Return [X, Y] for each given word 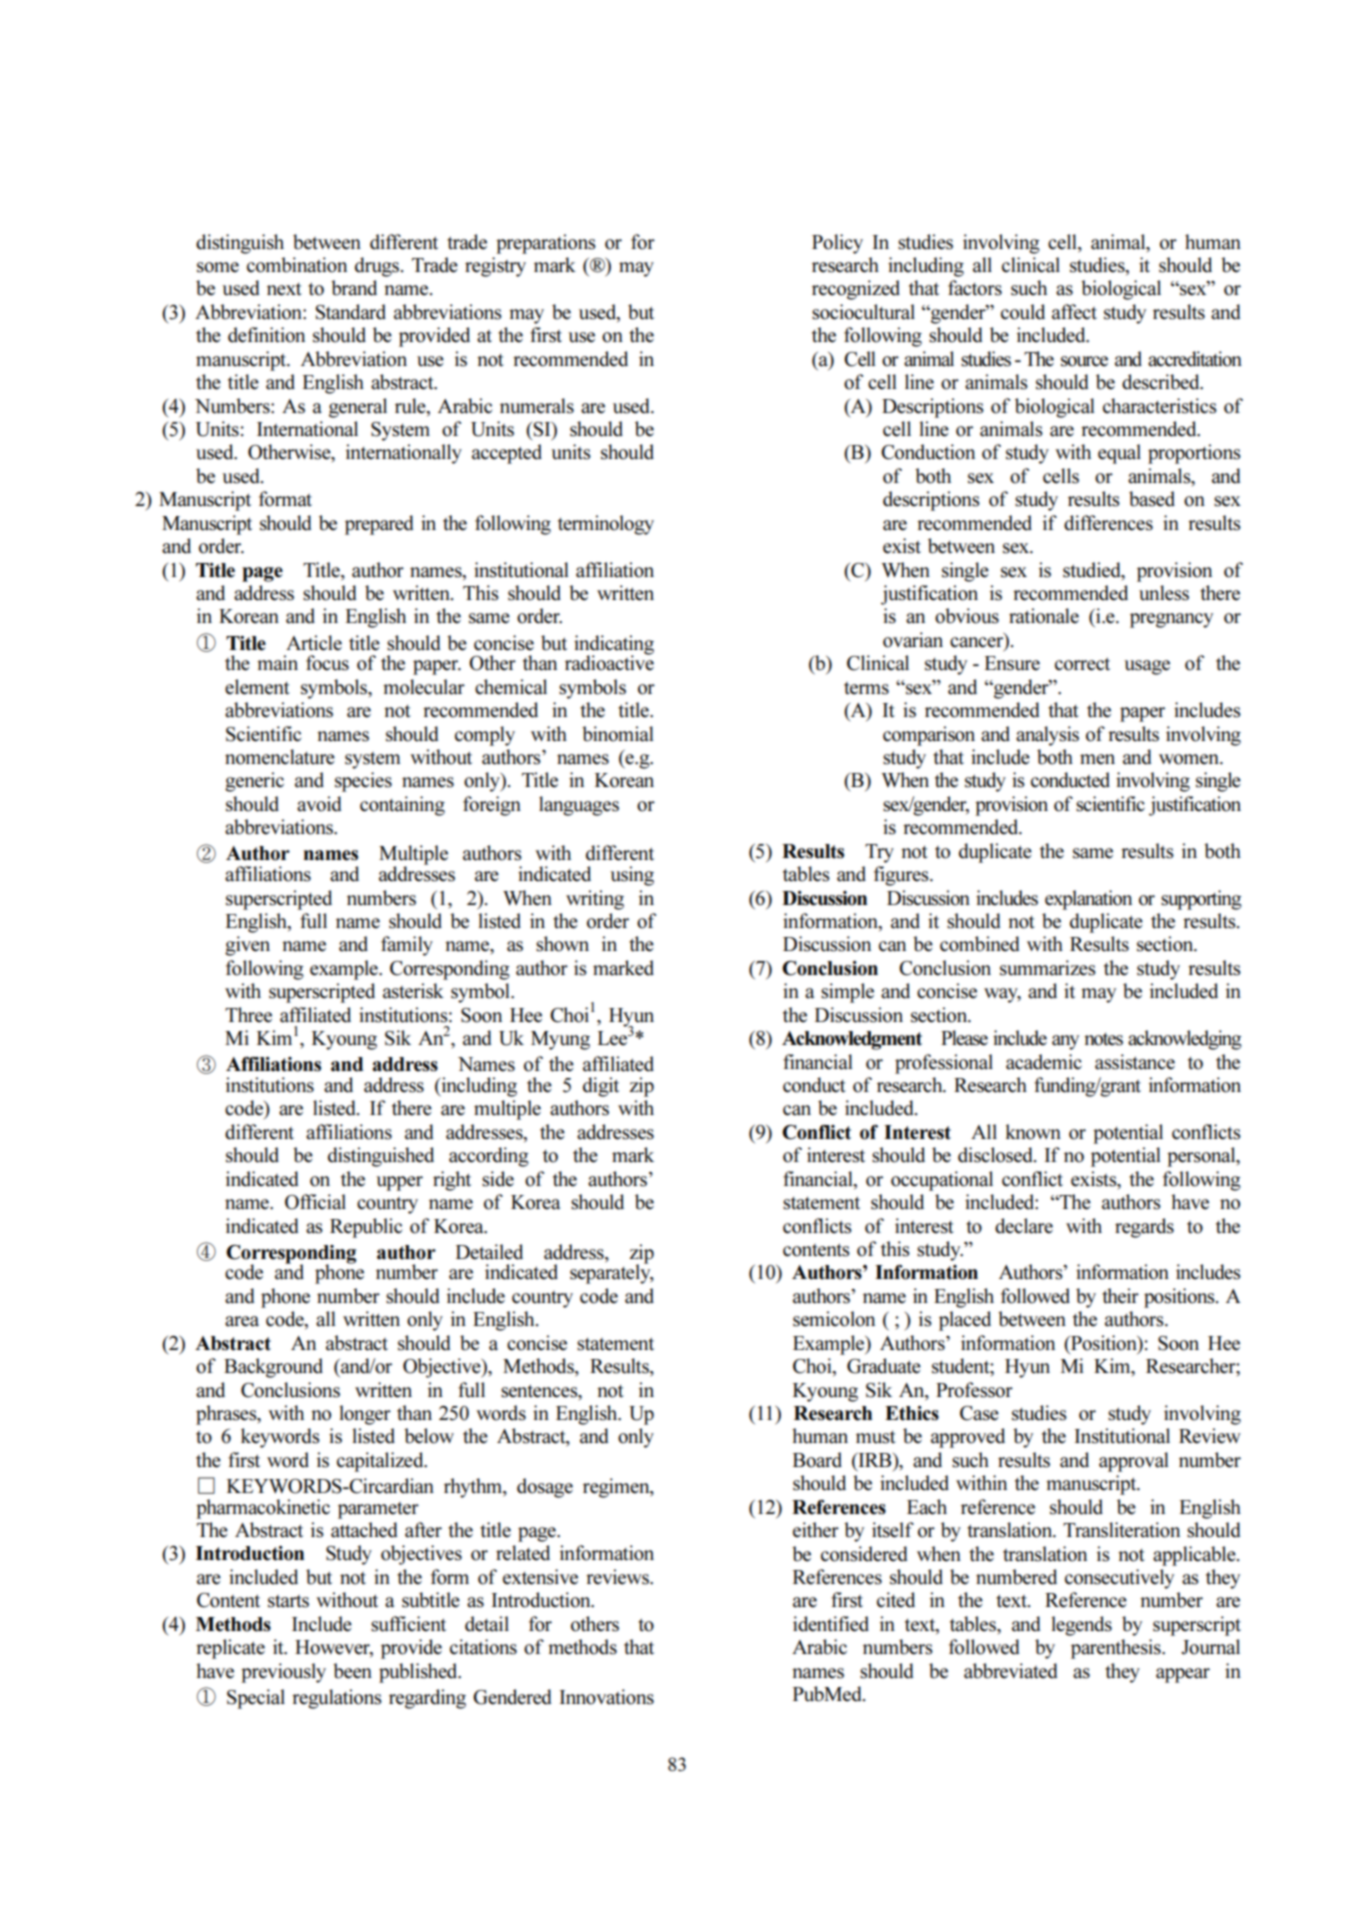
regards [1144, 1228]
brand [354, 288]
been [352, 1671]
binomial [617, 734]
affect [1074, 312]
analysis [1047, 736]
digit [601, 1087]
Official [315, 1202]
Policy [837, 244]
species [363, 782]
